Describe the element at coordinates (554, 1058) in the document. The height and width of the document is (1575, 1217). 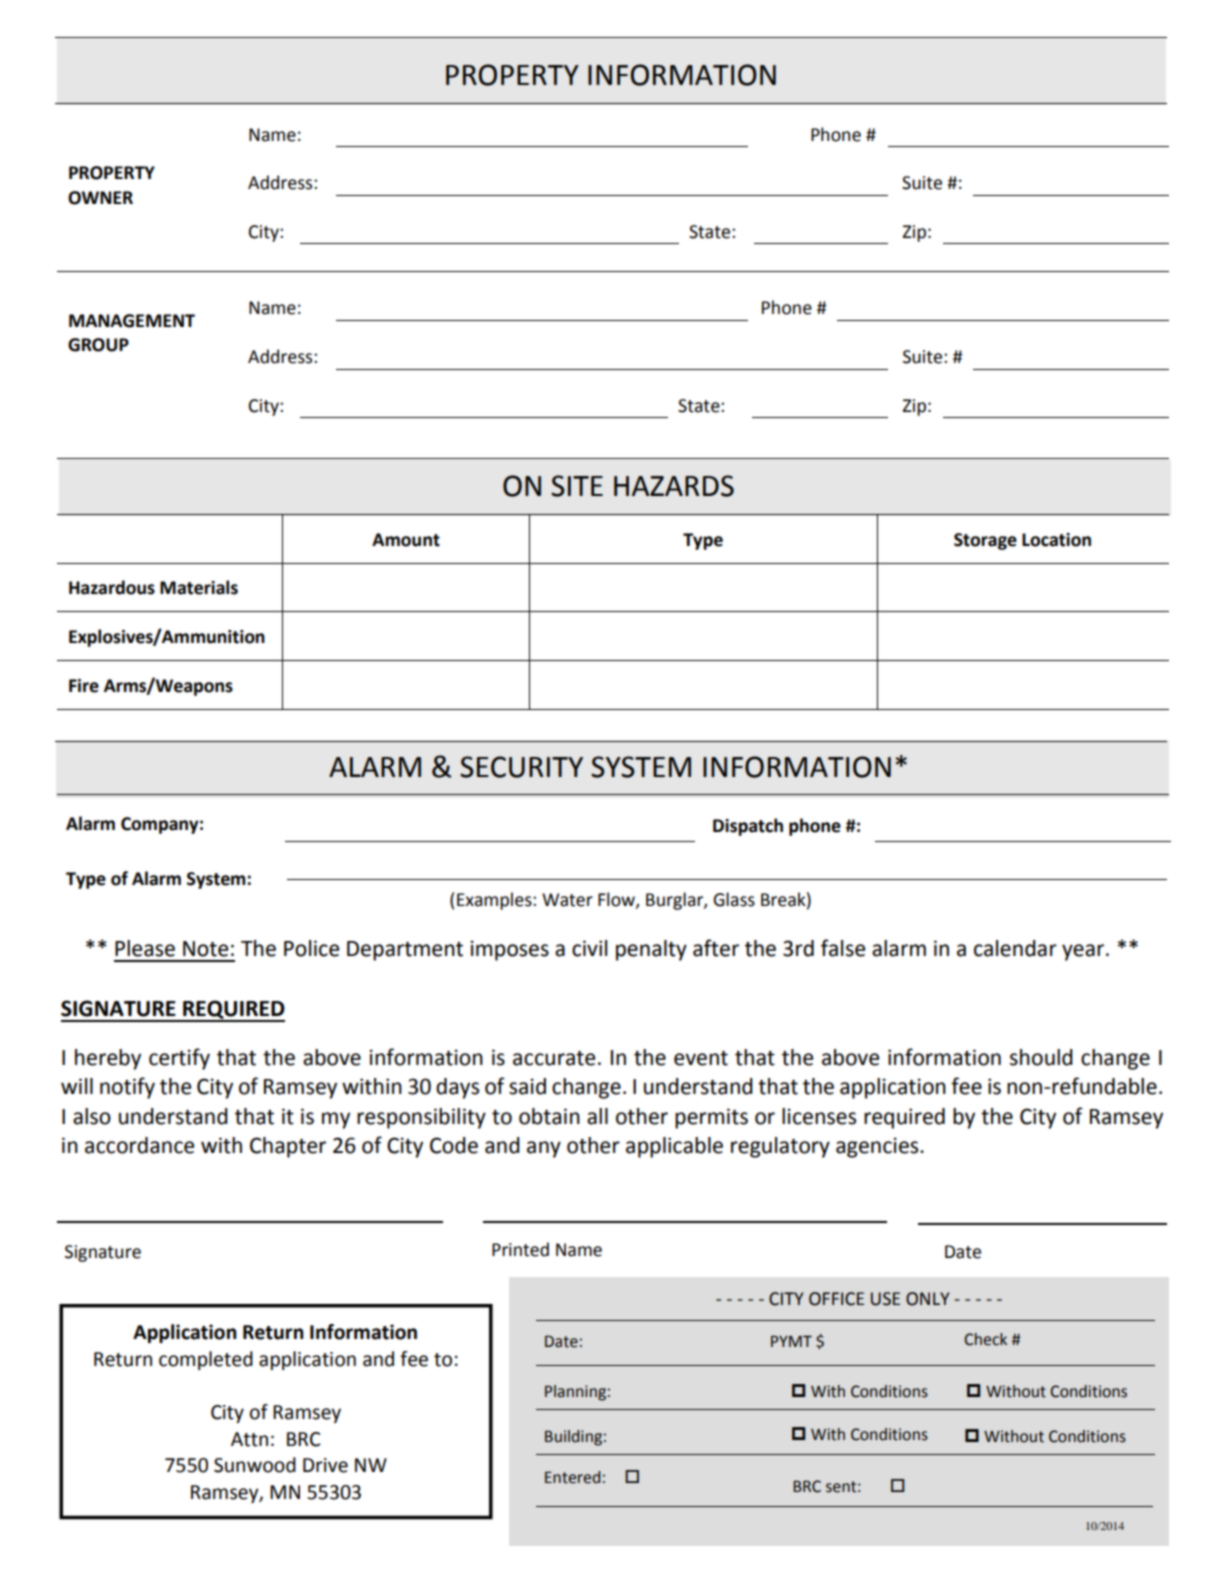
I see `accurate` at that location.
